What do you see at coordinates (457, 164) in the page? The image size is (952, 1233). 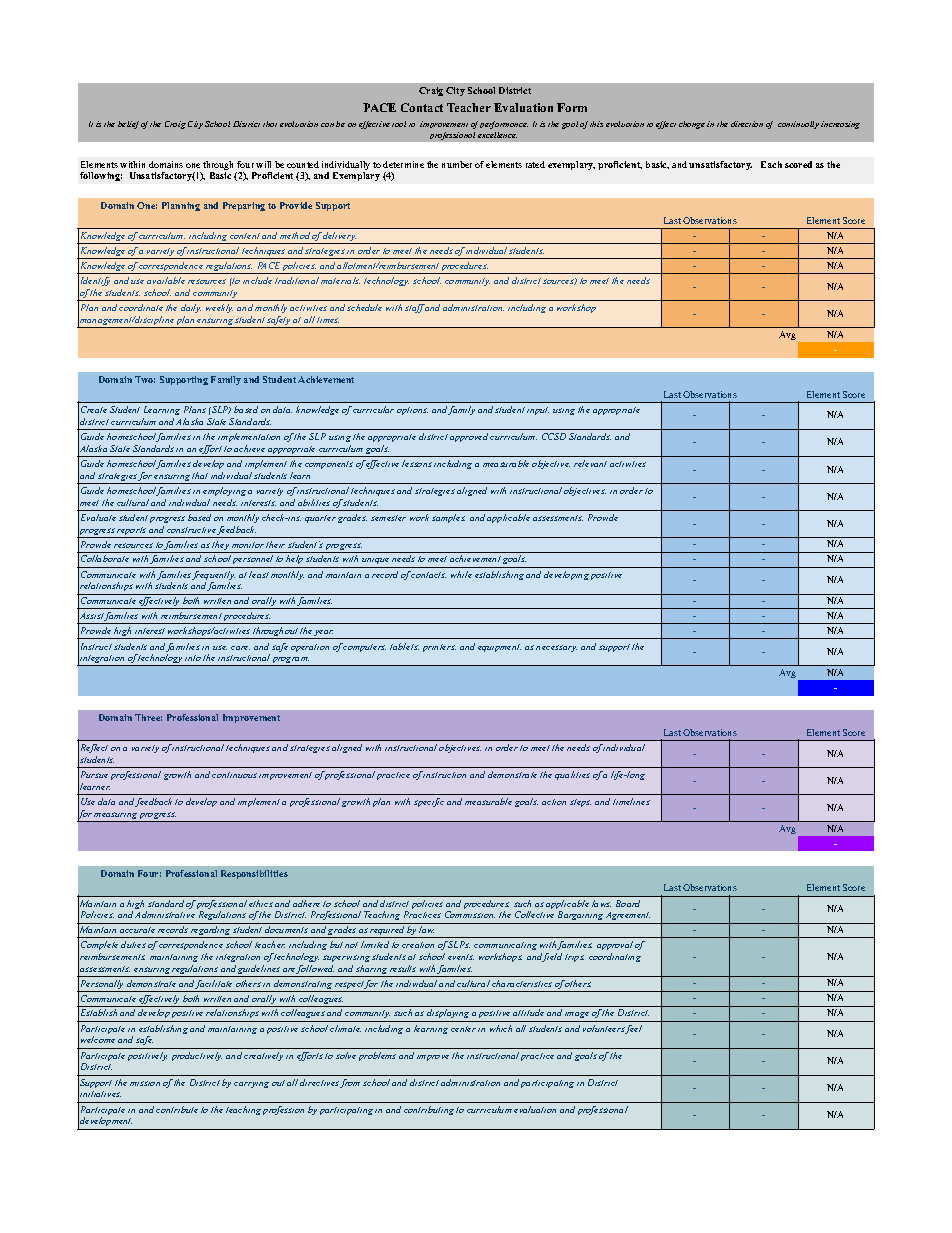 I see `number` at bounding box center [457, 164].
